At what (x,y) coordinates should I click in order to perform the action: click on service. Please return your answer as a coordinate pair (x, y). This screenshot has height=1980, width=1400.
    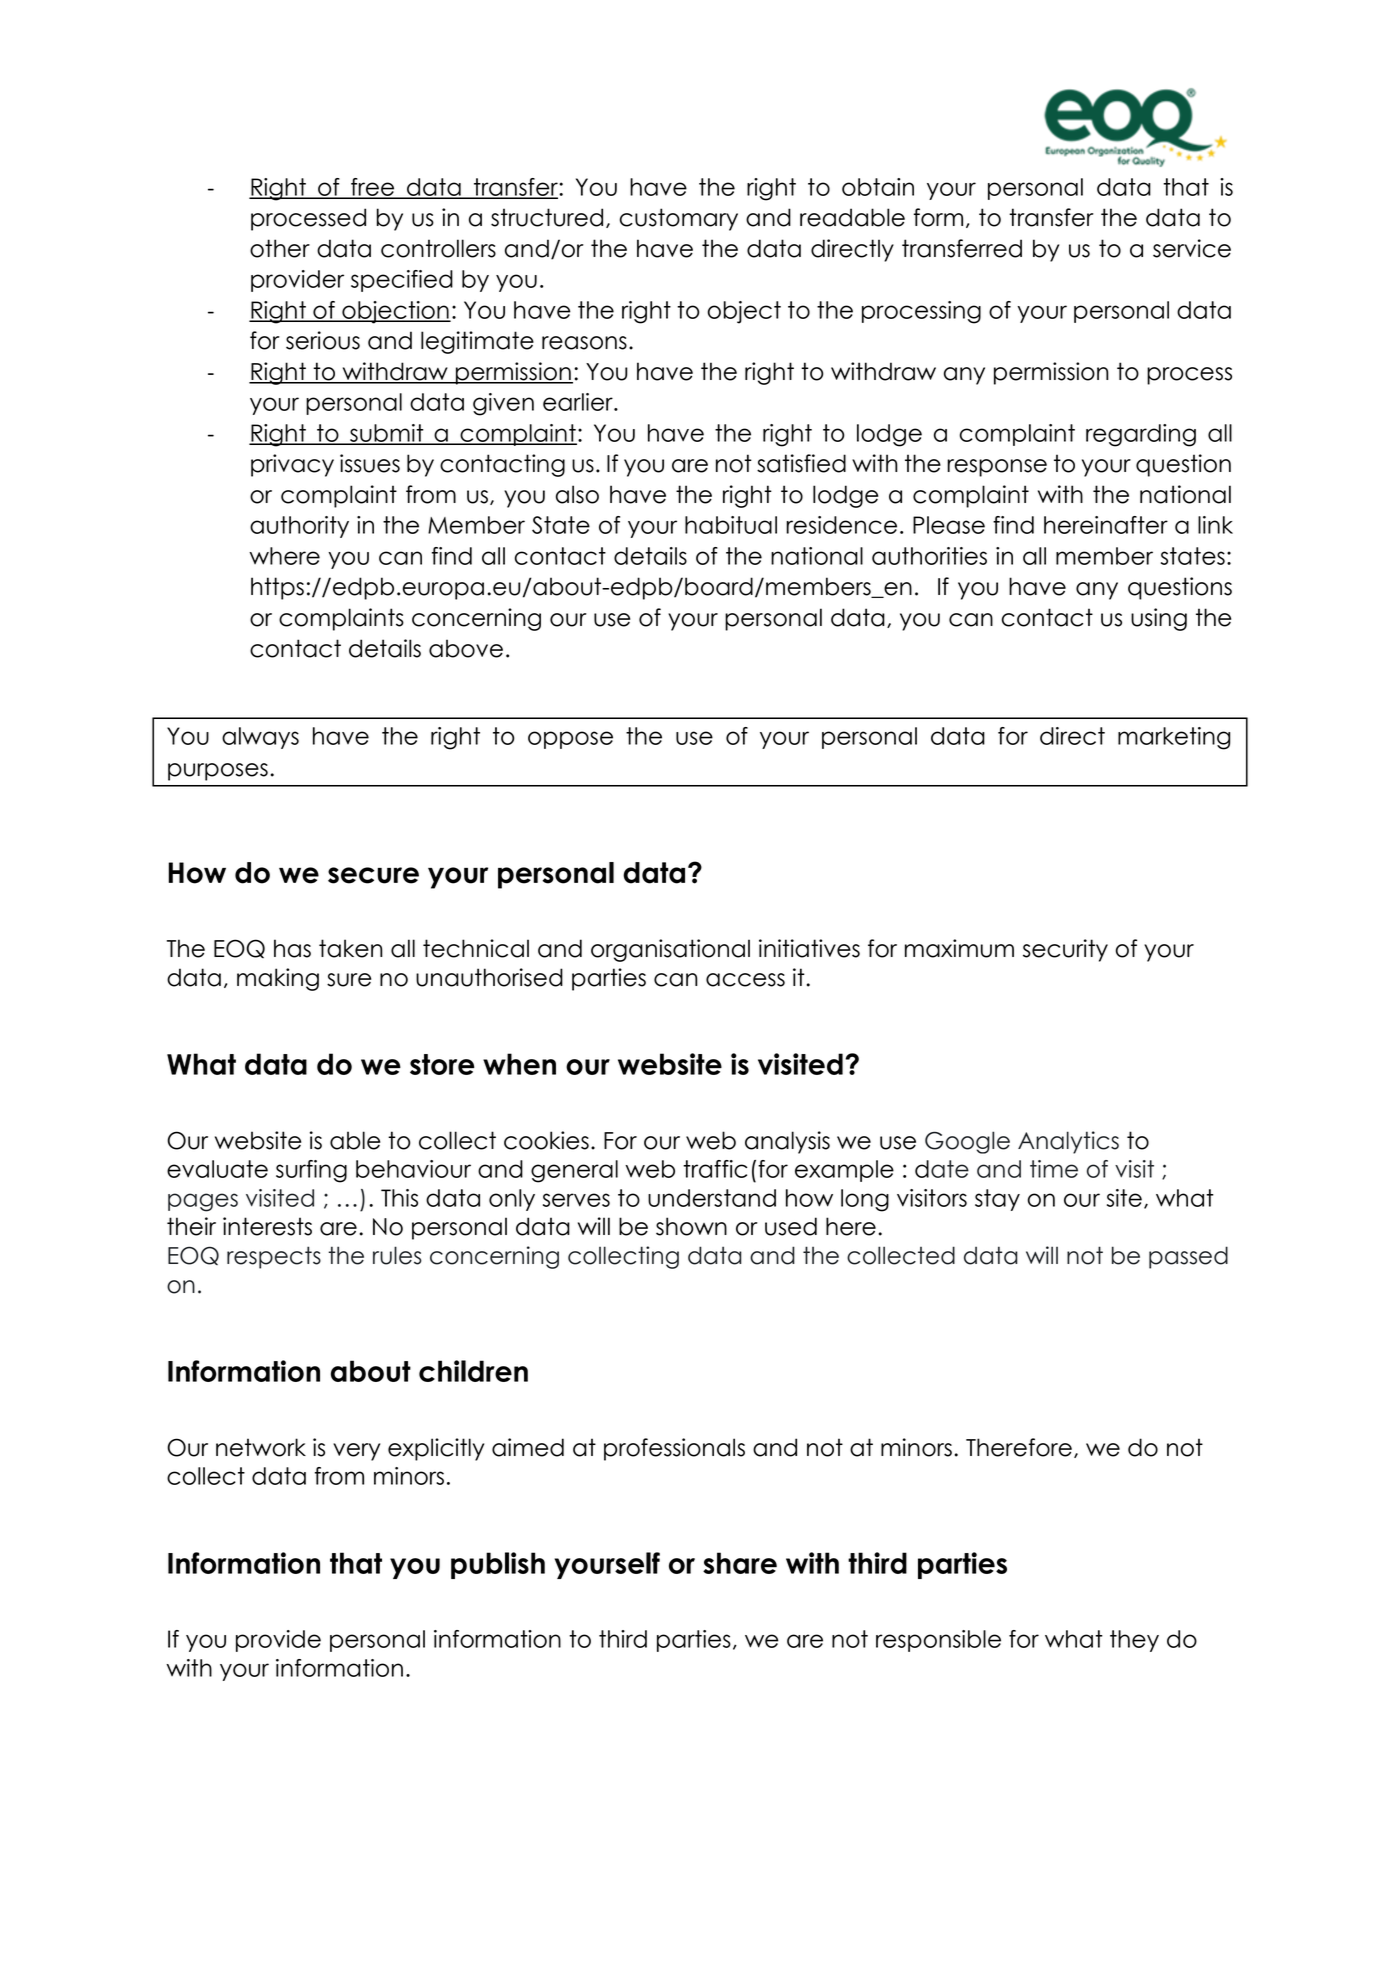
    Looking at the image, I should click on (1192, 248).
